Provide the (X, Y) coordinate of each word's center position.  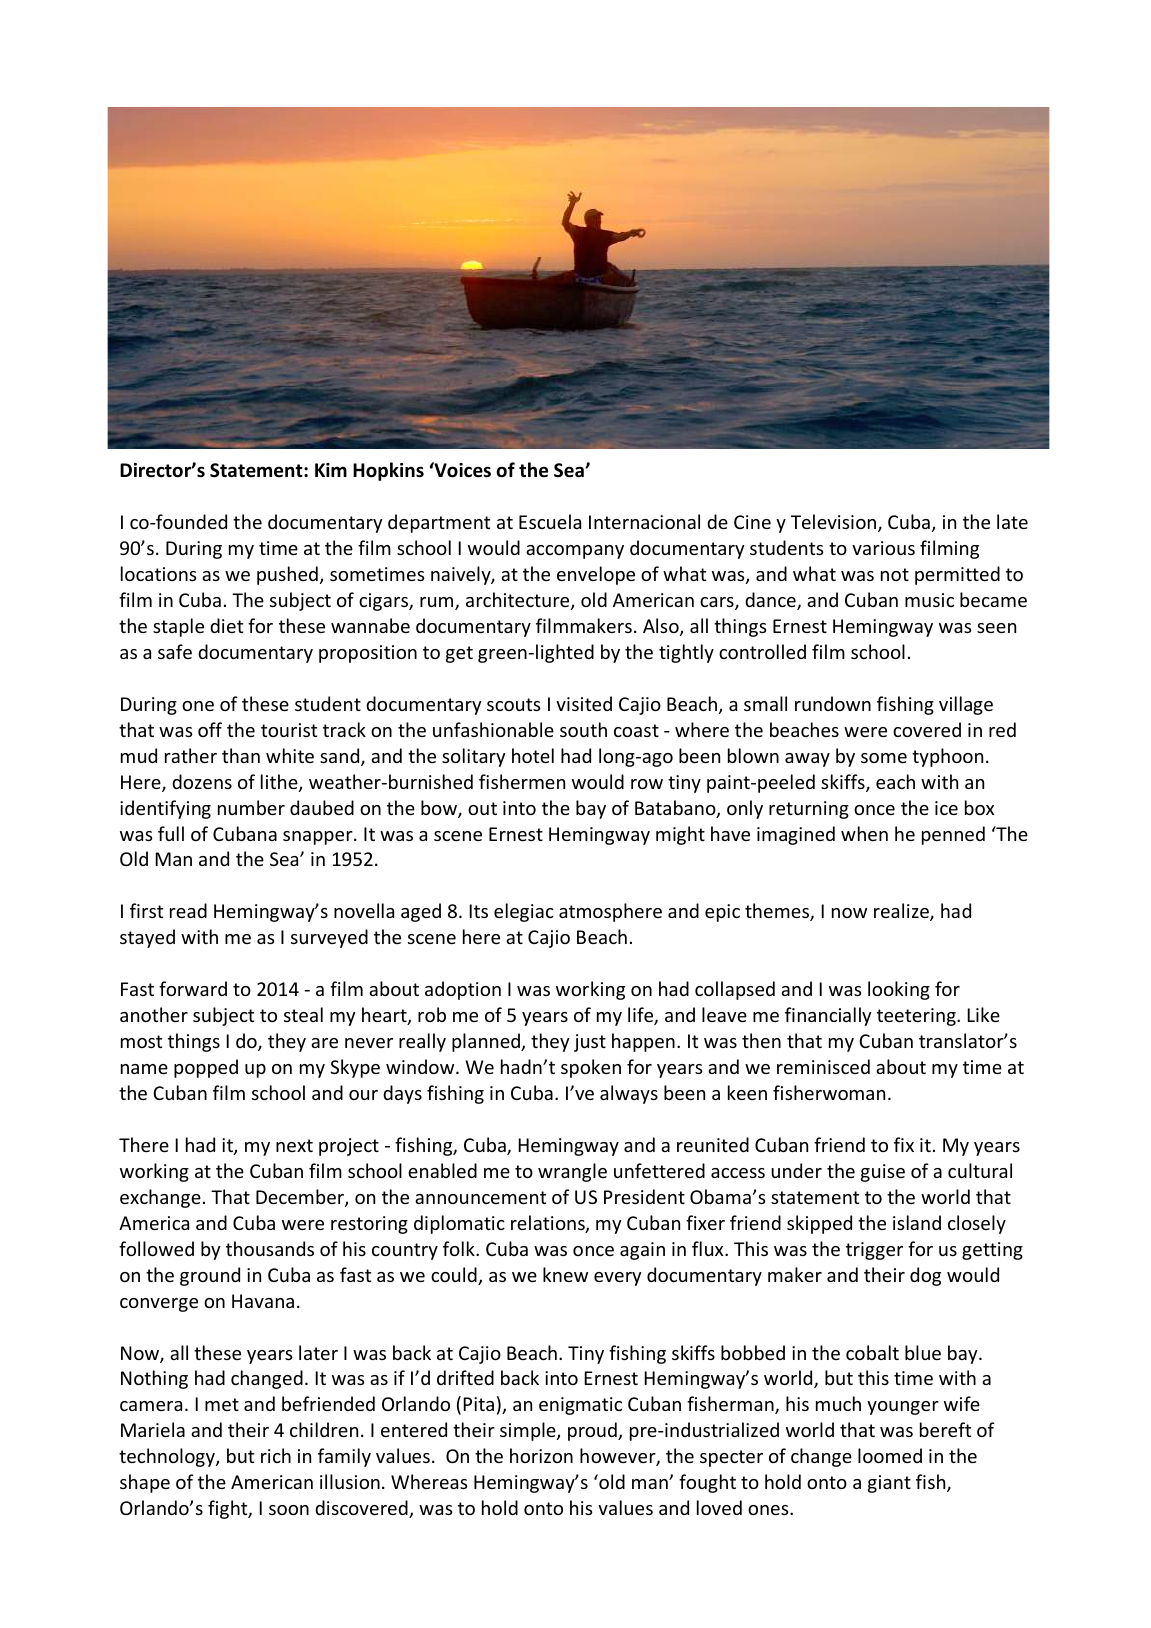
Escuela (550, 521)
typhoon (947, 757)
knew (565, 1274)
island (917, 1222)
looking (899, 990)
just (590, 1043)
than (241, 755)
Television (835, 523)
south (583, 729)
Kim (331, 470)
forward (193, 988)
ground (210, 1276)
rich (276, 1455)
